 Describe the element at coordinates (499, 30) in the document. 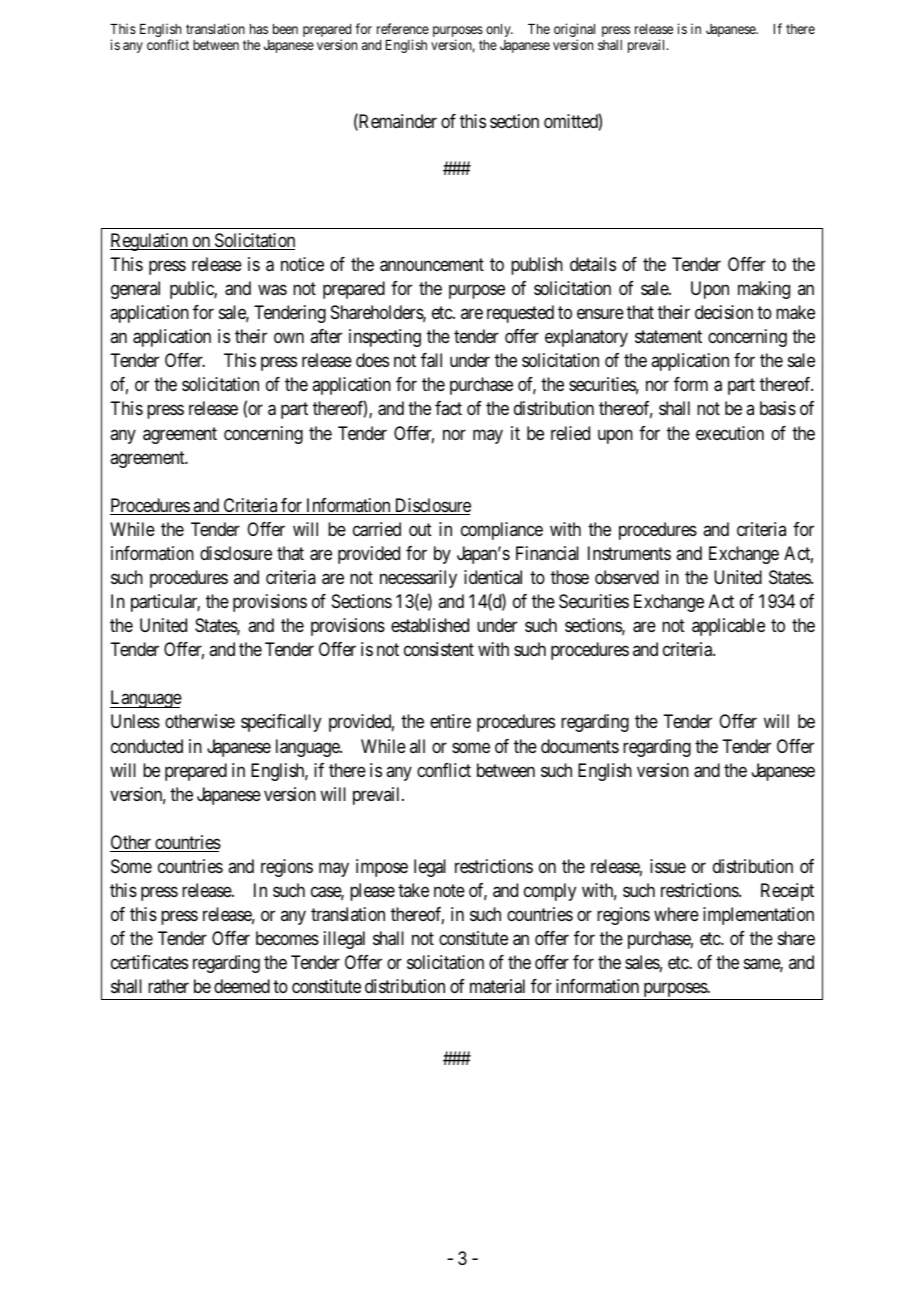

I see `only` at that location.
